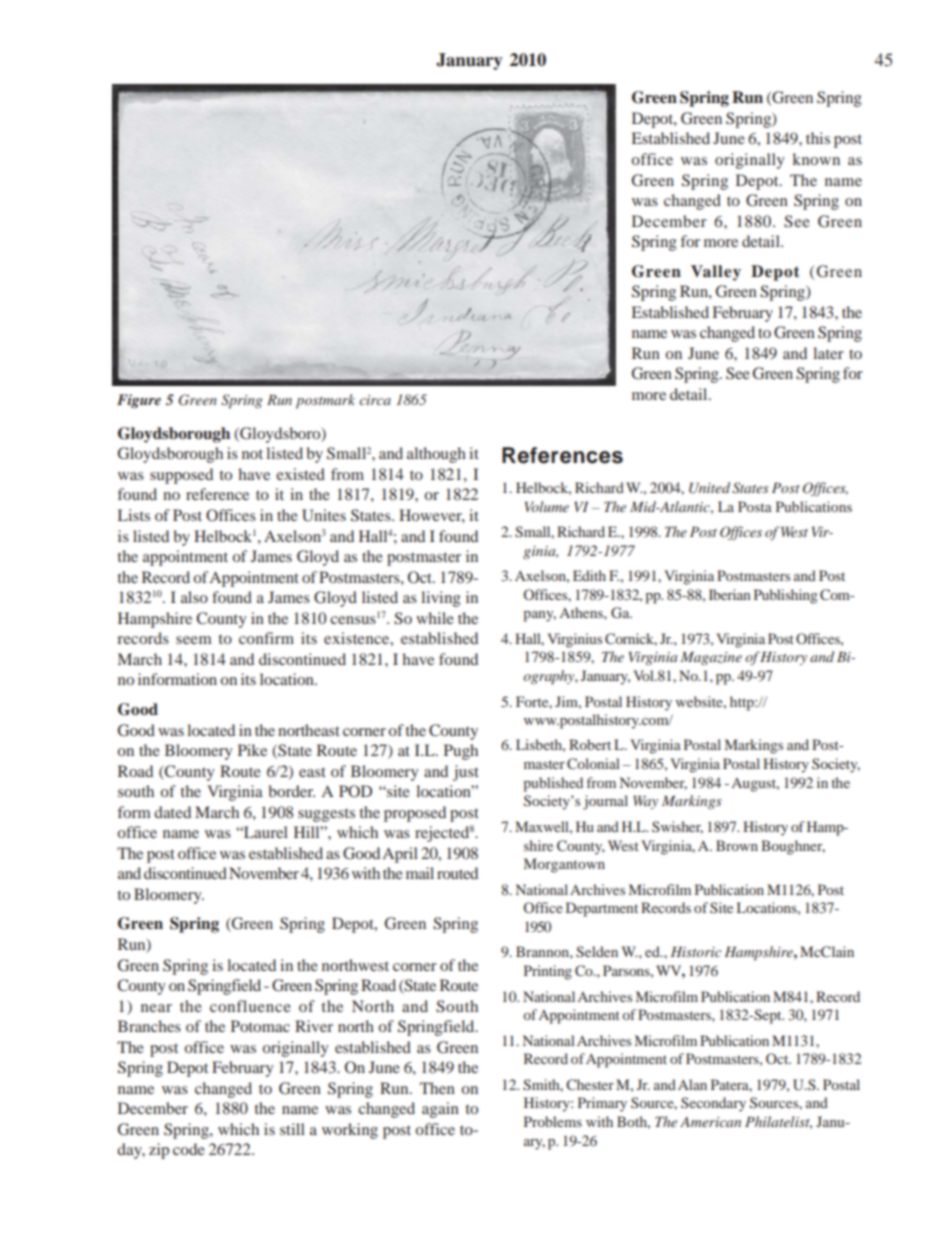 This screenshot has width=952, height=1233. What do you see at coordinates (139, 401) in the screenshot?
I see `Figure` at bounding box center [139, 401].
